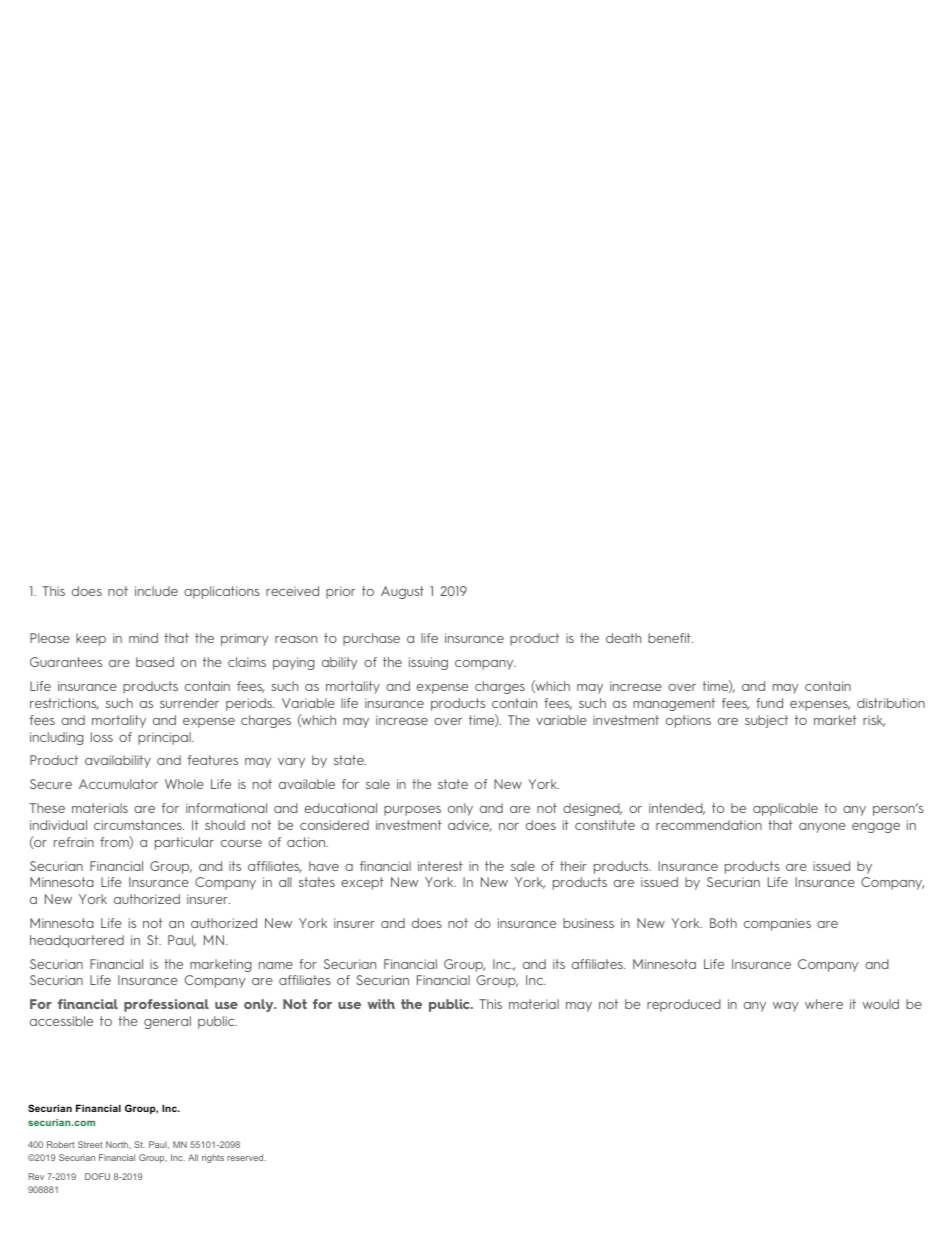  Describe the element at coordinates (824, 1004) in the image. I see `where` at that location.
